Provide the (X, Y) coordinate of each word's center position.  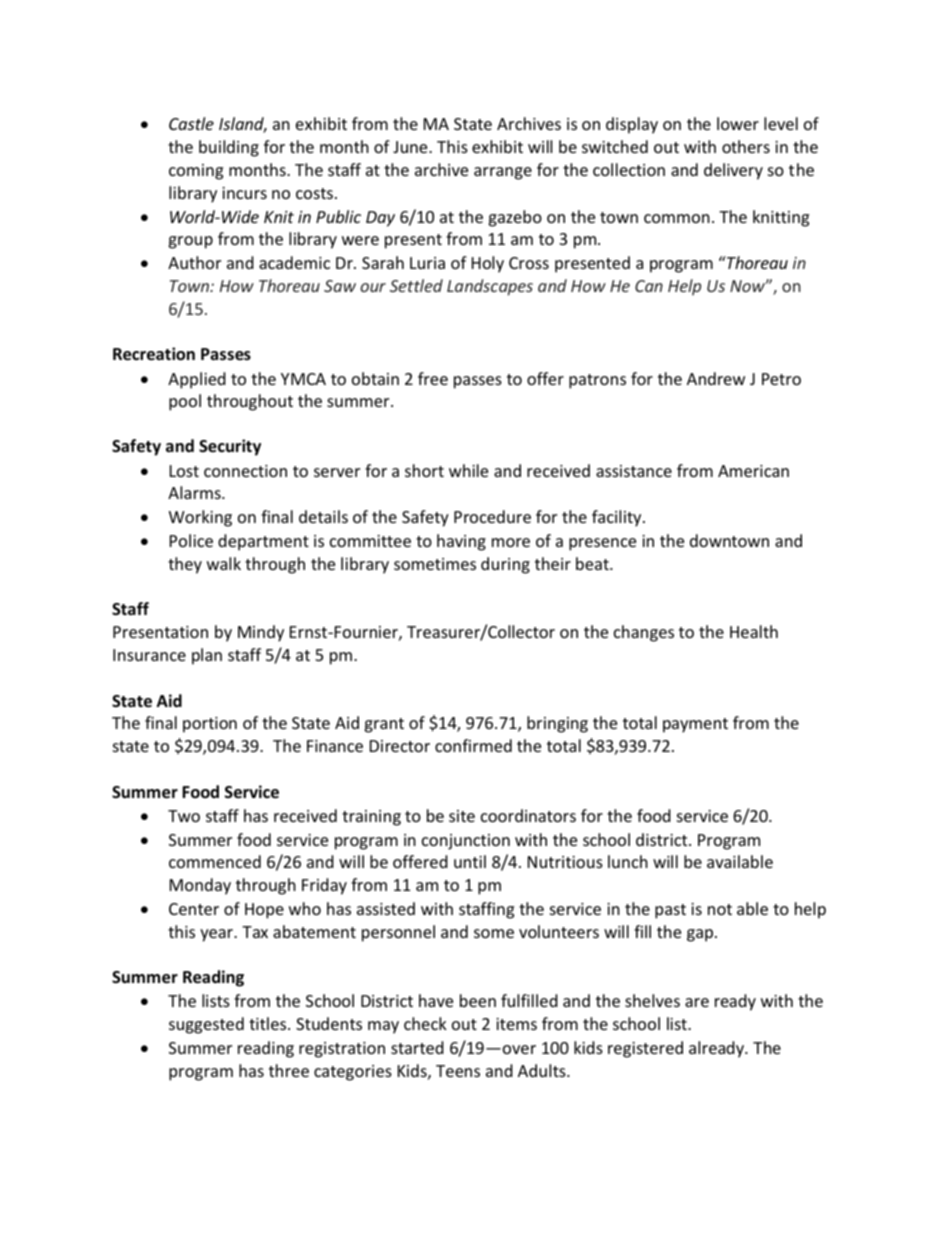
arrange (503, 173)
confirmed (473, 745)
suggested (206, 1025)
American (753, 471)
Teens (458, 1071)
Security (230, 447)
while (468, 470)
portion (210, 725)
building (229, 148)
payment (695, 725)
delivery (733, 171)
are (697, 1002)
